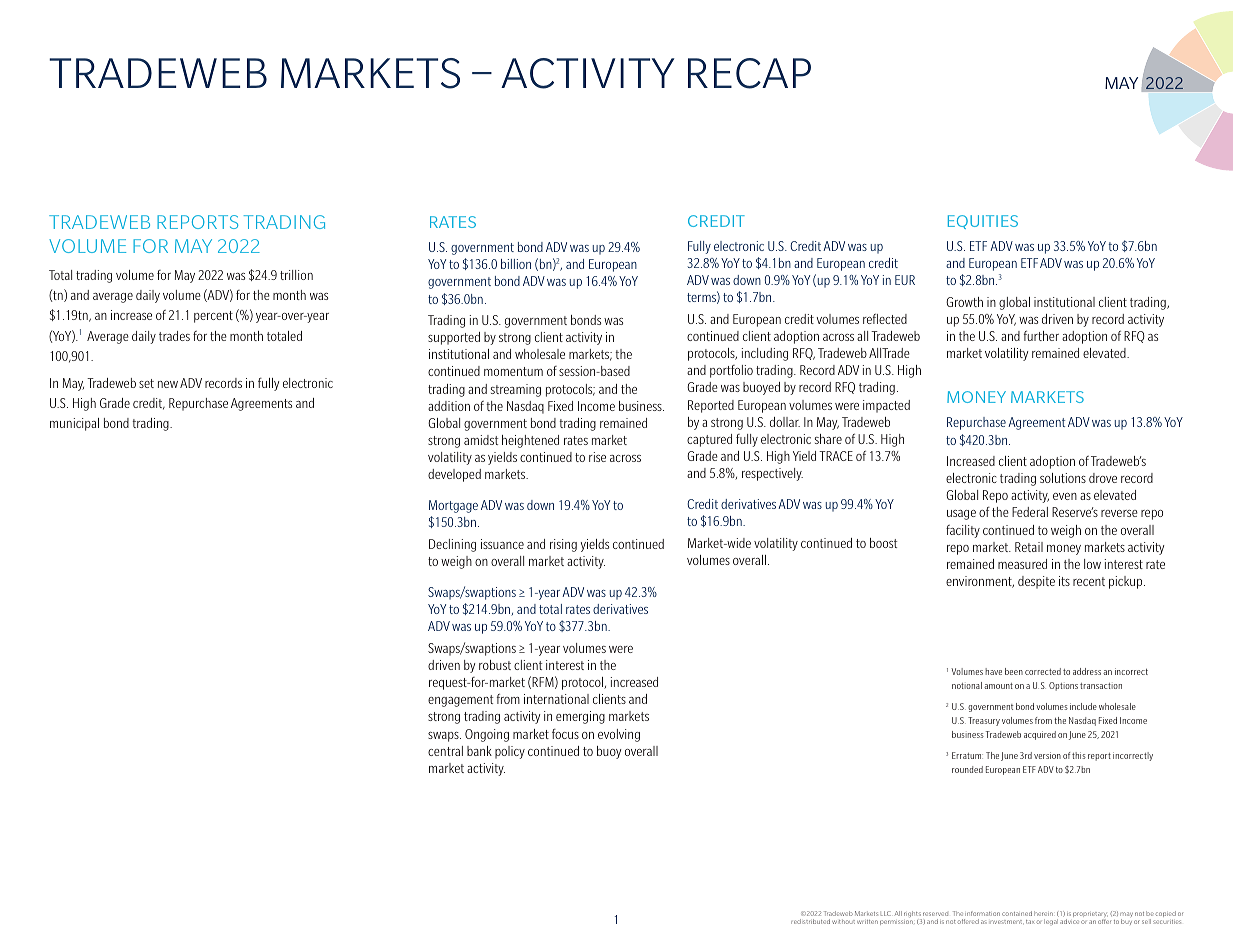  I want to click on RECAP, so click(749, 73).
